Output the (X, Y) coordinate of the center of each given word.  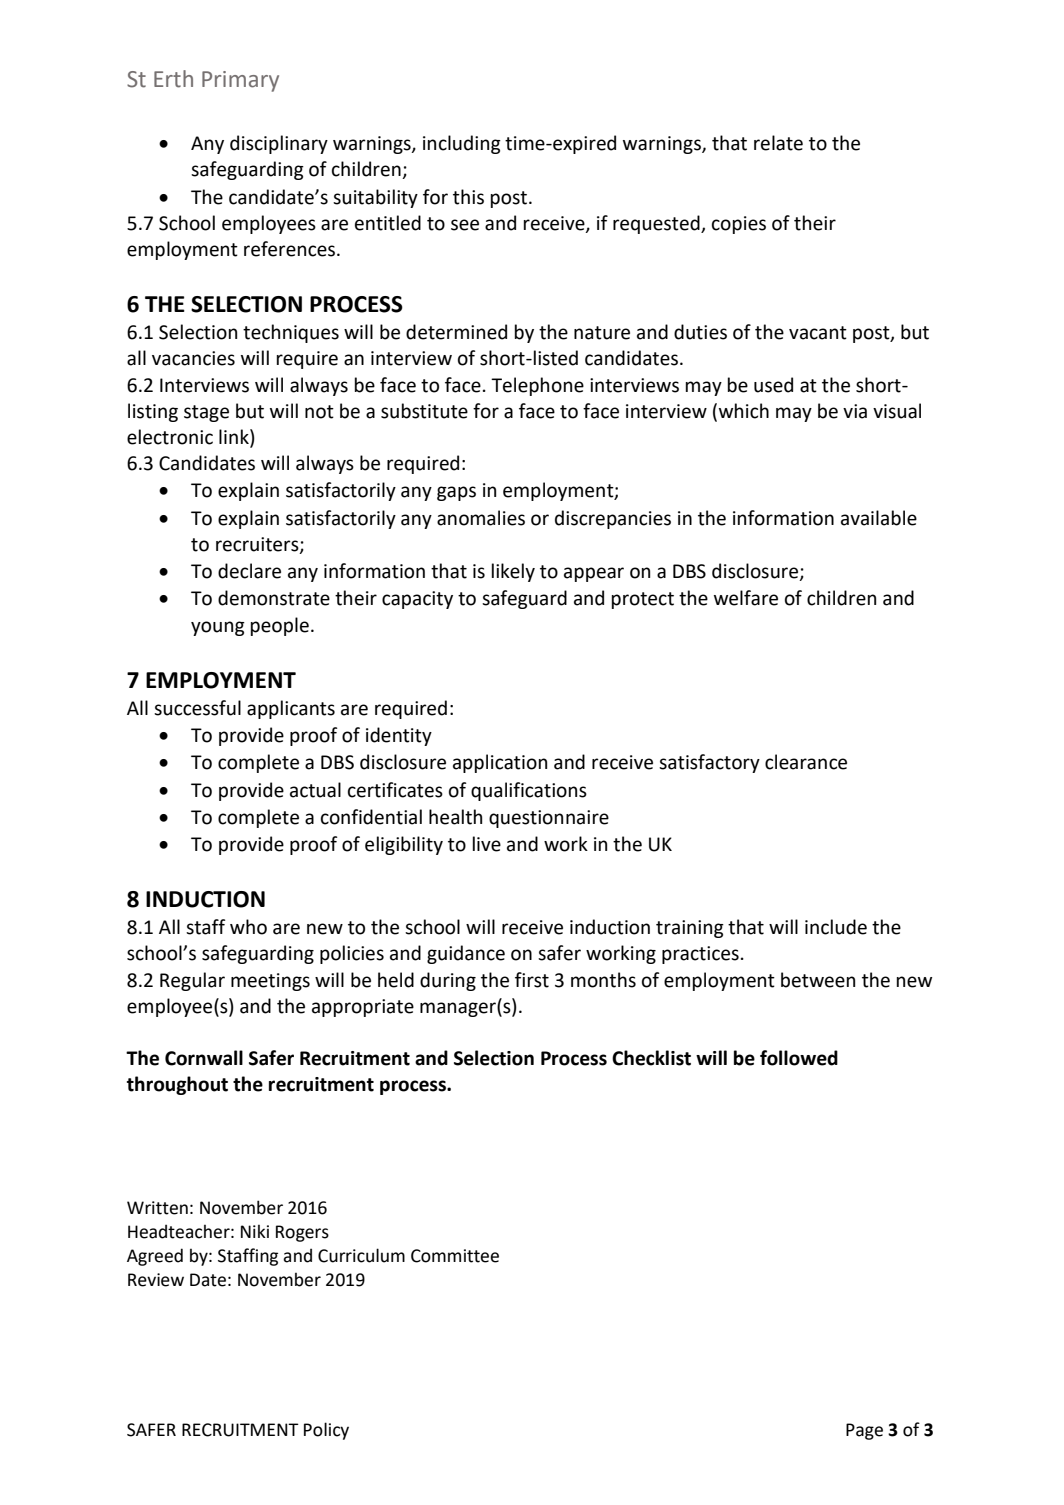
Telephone (537, 386)
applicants (291, 709)
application (500, 763)
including (462, 144)
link (235, 436)
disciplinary (279, 144)
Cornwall (204, 1058)
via (855, 411)
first (532, 980)
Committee (455, 1256)
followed (799, 1058)
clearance (806, 762)
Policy (326, 1431)
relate (778, 143)
